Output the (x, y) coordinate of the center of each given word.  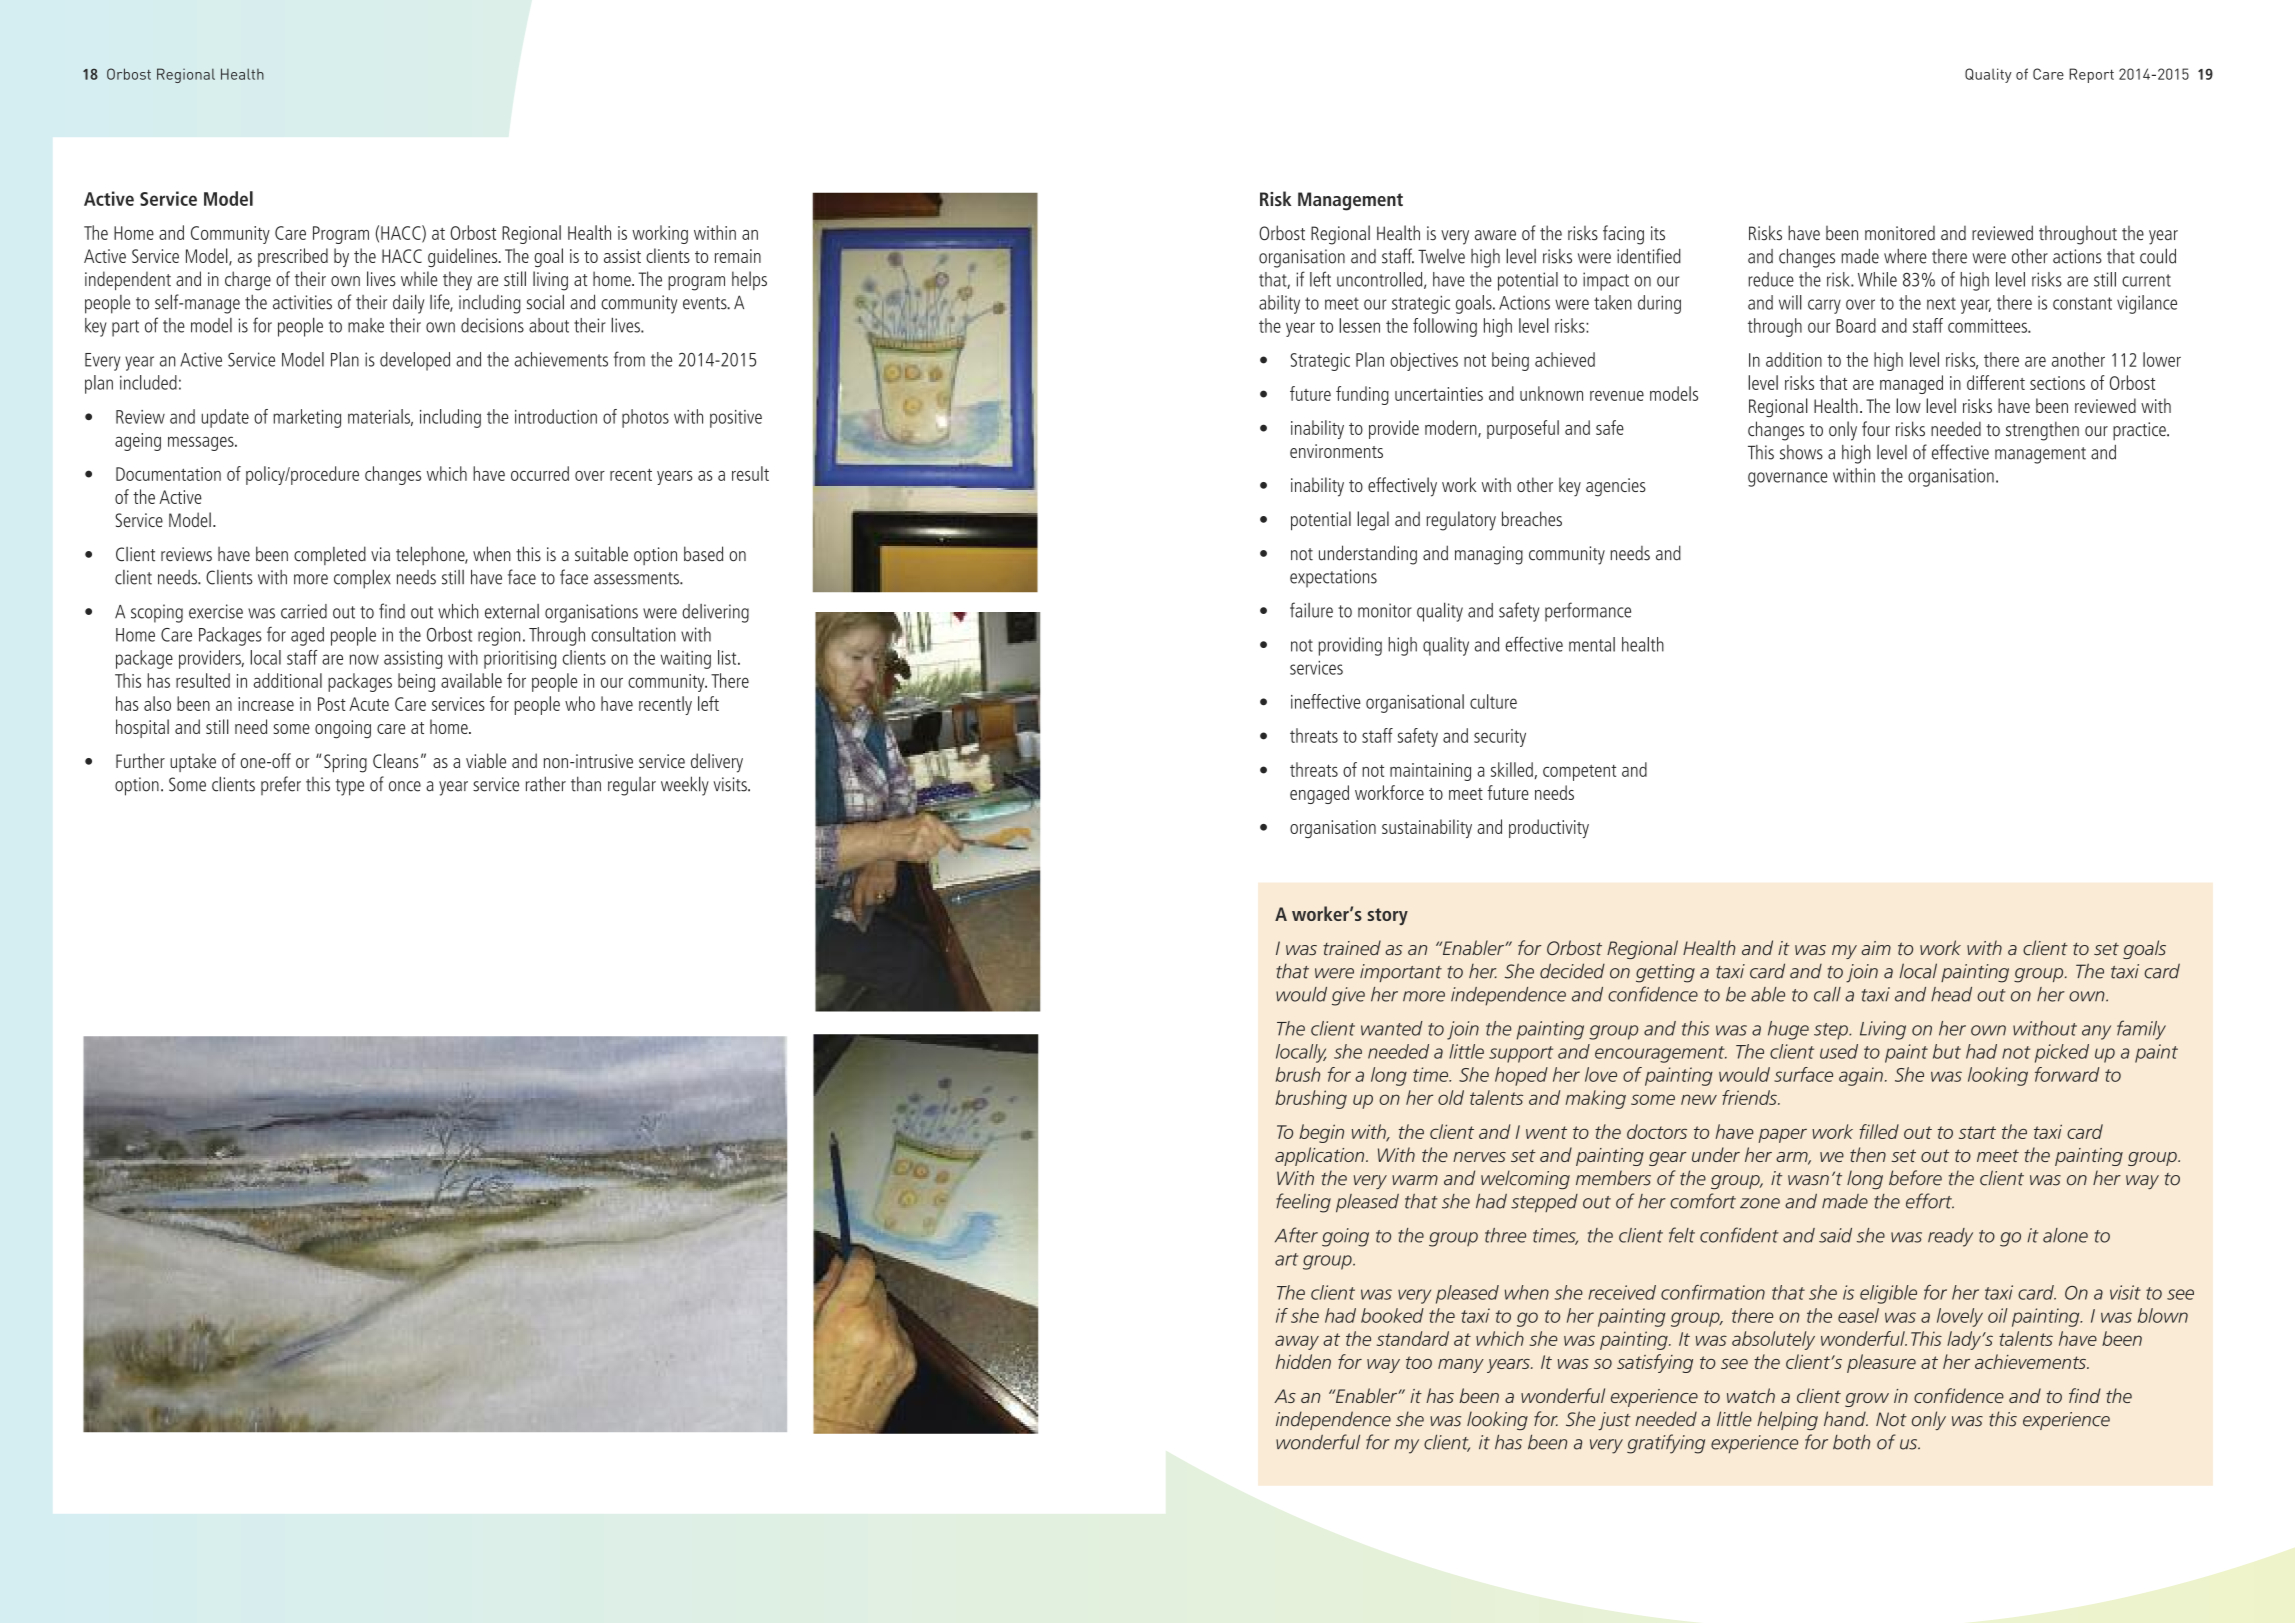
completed (330, 555)
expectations (1333, 578)
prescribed (293, 257)
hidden (1303, 1361)
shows (1801, 452)
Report (2091, 75)
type (350, 787)
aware (1495, 235)
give (1348, 996)
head (1951, 994)
